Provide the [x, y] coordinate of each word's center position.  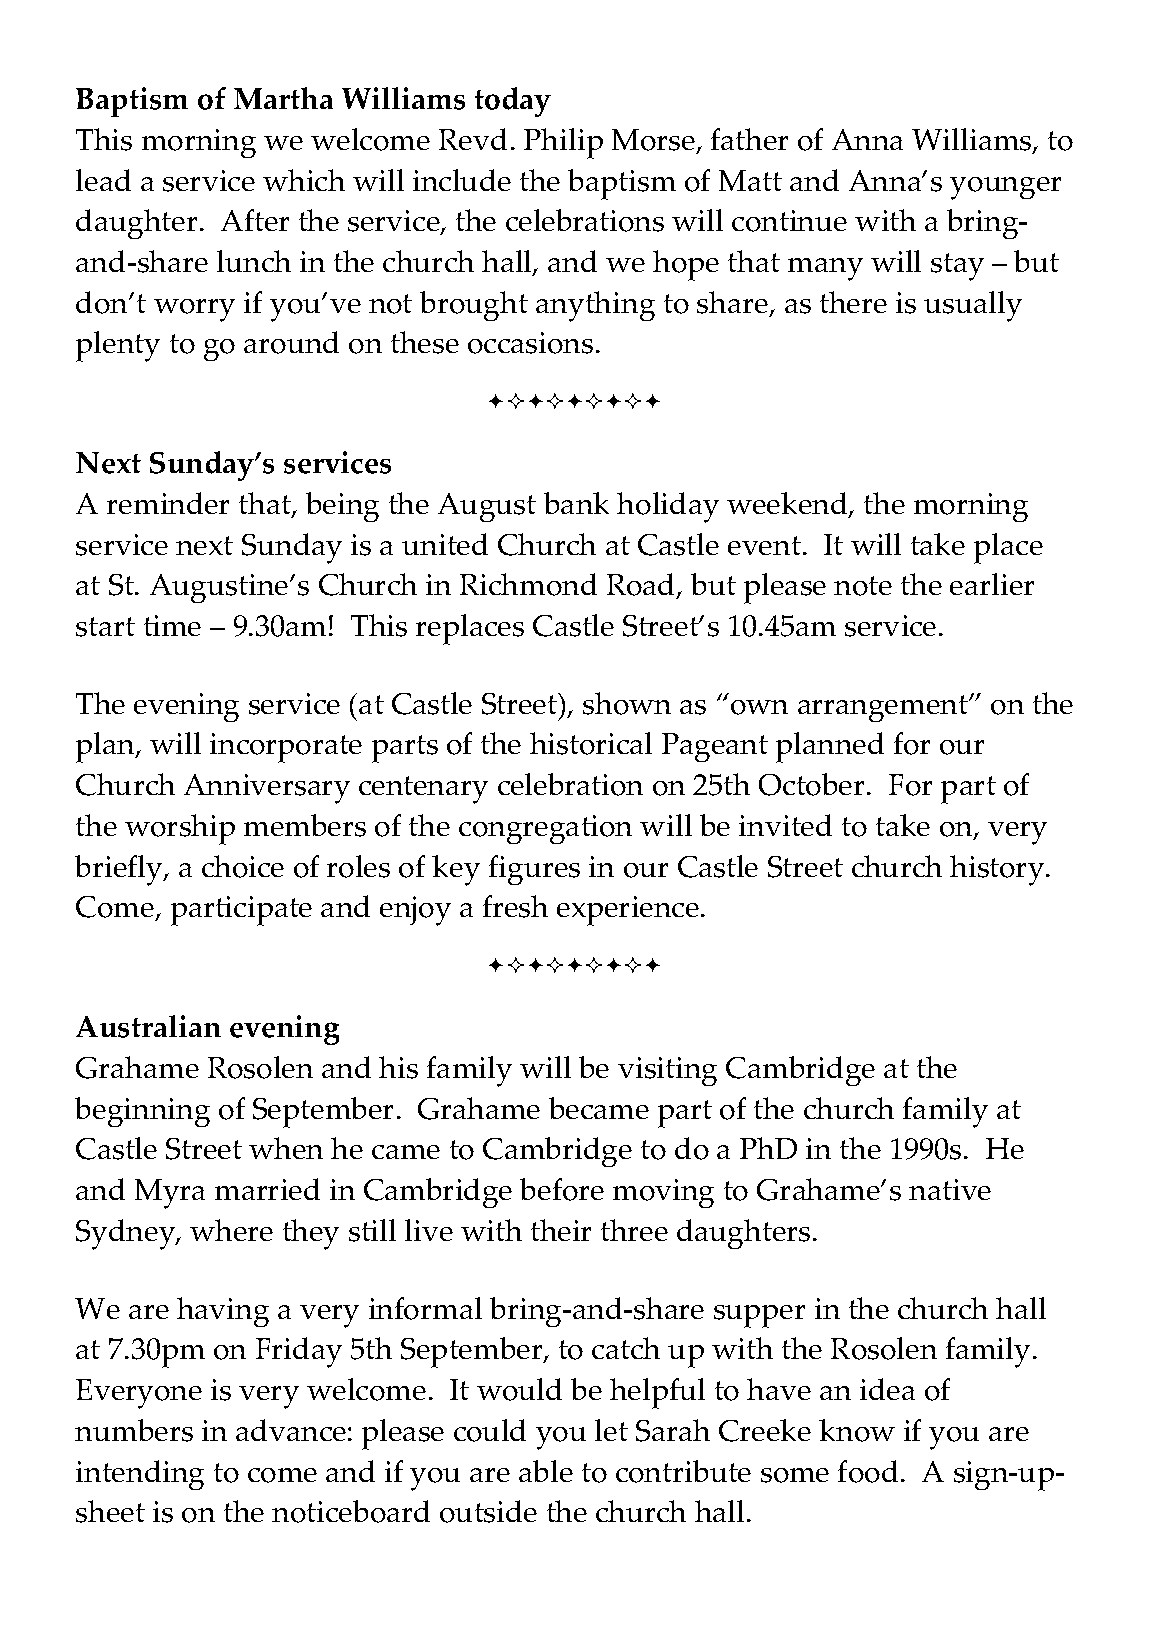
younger [1005, 188]
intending [140, 1475]
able [546, 1471]
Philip [563, 143]
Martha [283, 98]
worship [180, 829]
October [811, 784]
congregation [545, 829]
